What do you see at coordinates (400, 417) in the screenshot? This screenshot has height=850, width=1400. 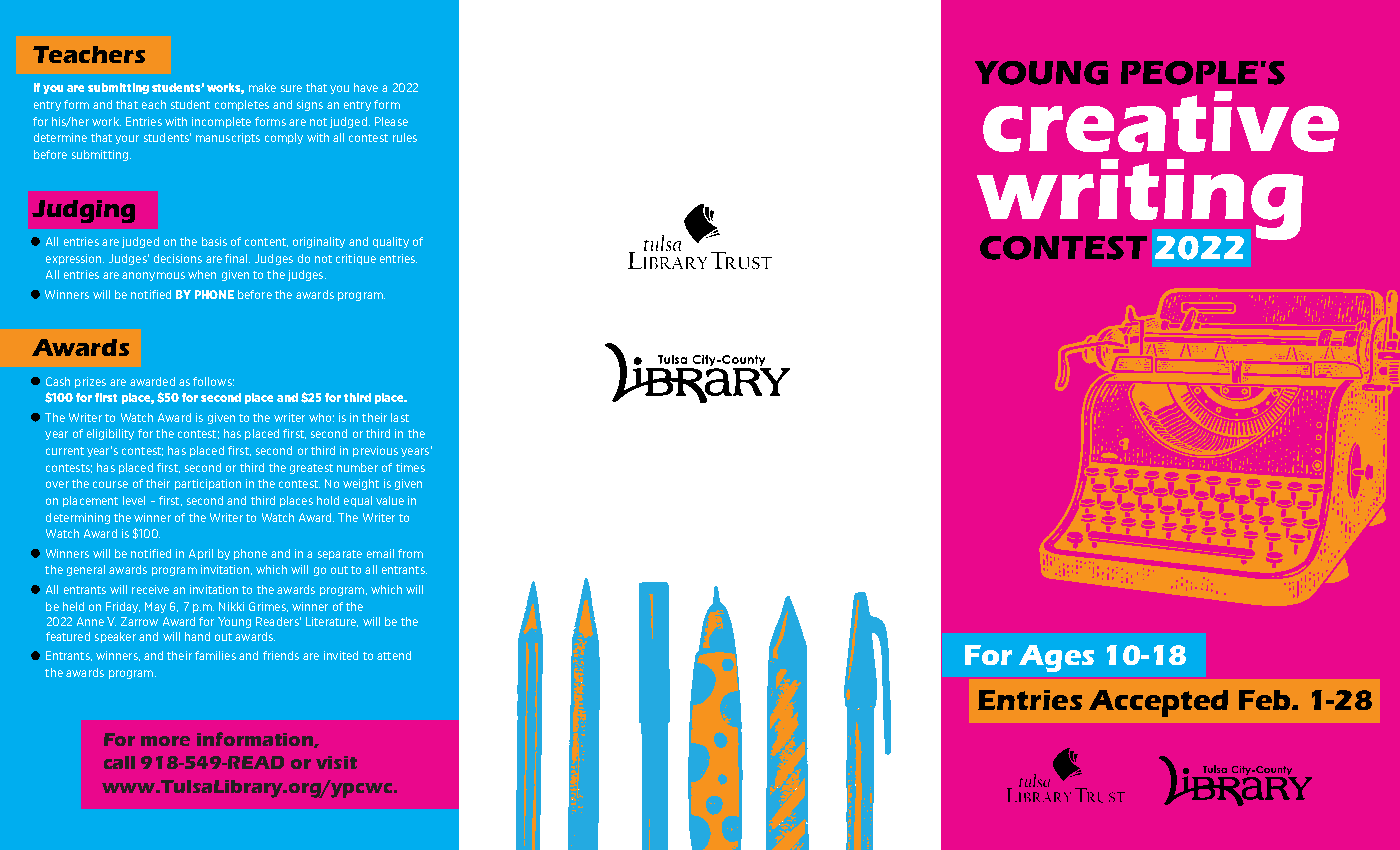 I see `last` at bounding box center [400, 417].
